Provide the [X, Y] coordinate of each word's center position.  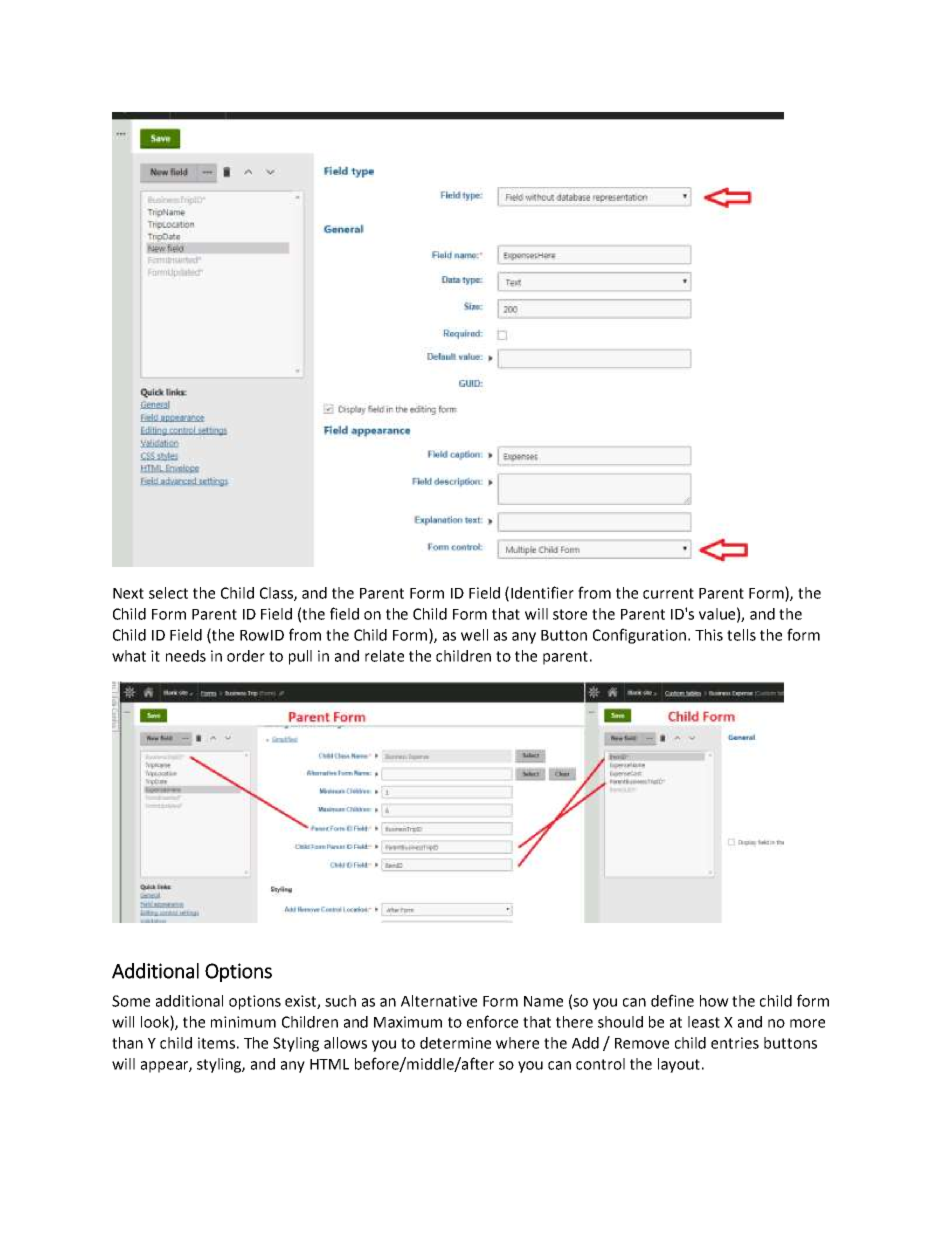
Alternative [439, 1001]
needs [186, 656]
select [168, 593]
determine [455, 1043]
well [474, 635]
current [668, 593]
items [216, 1043]
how [714, 1001]
